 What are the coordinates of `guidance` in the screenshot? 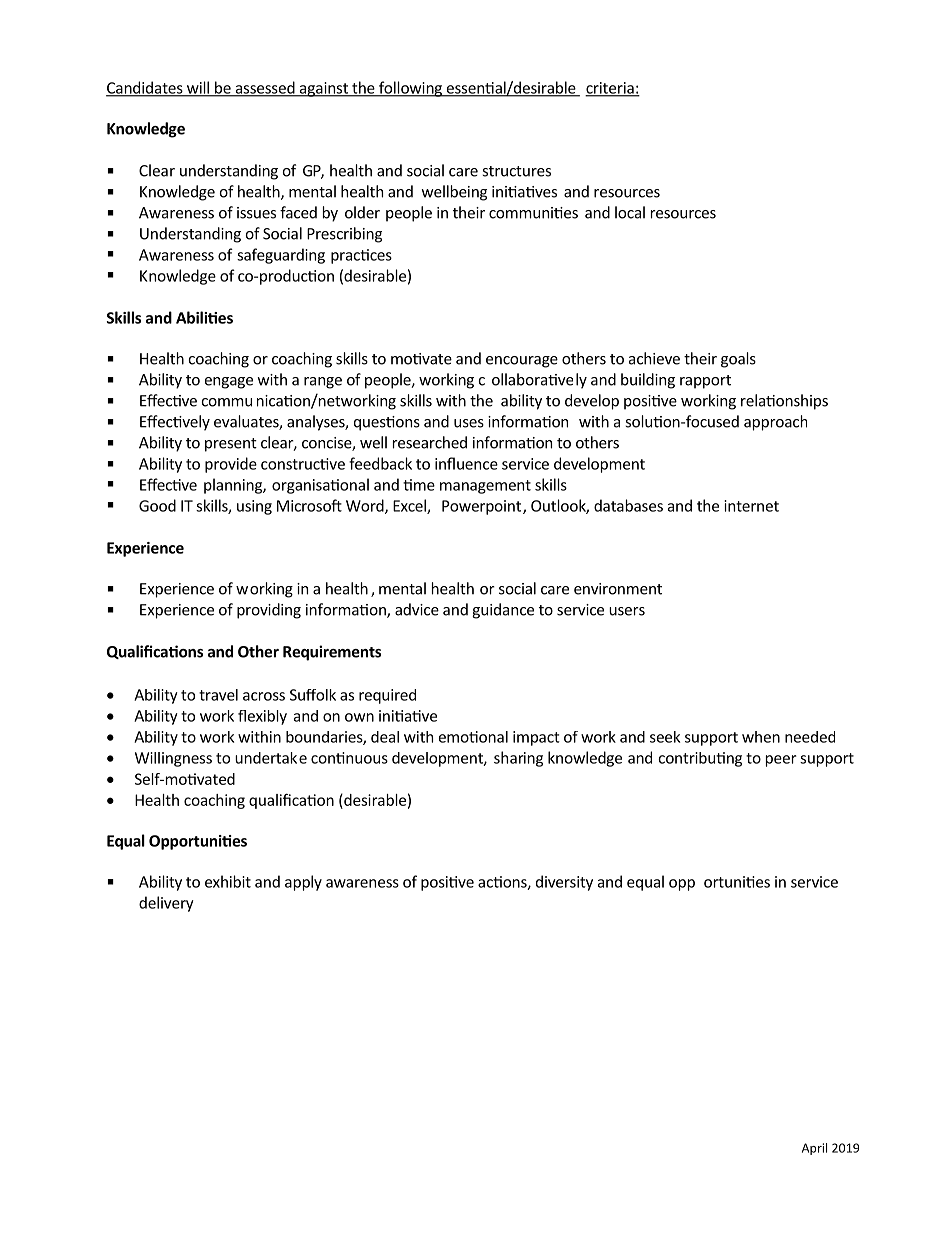 It's located at (503, 611).
